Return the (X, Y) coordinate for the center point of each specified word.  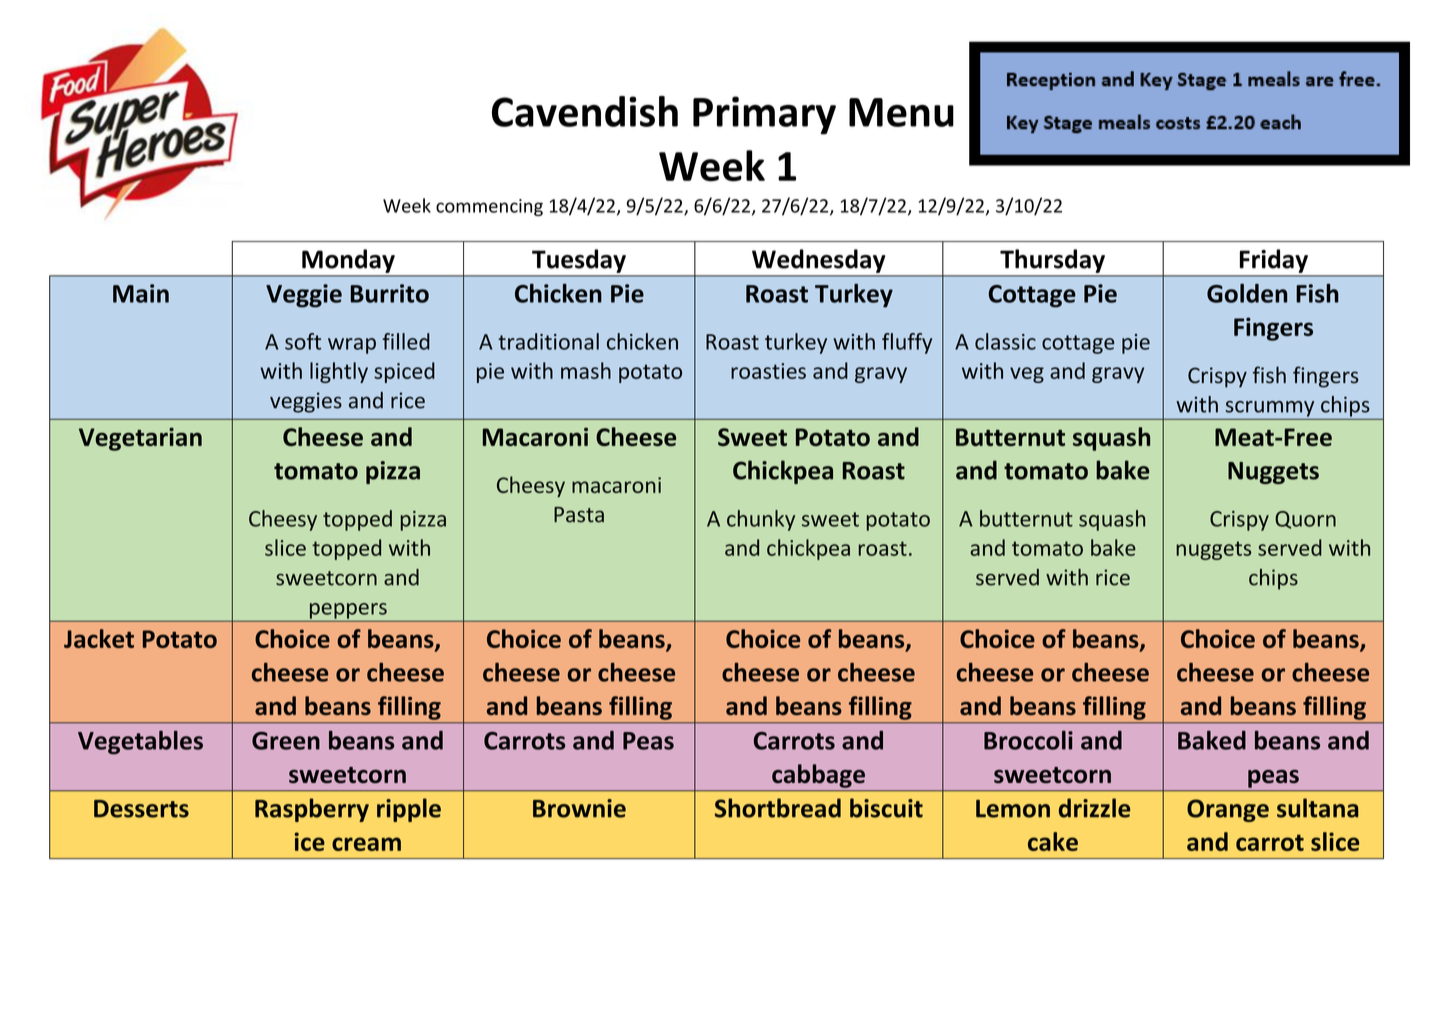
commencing (489, 207)
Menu (901, 112)
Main (141, 293)
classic (1005, 341)
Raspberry (312, 810)
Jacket (99, 638)
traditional (548, 341)
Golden (1247, 293)
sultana (1317, 808)
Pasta (579, 515)
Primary (764, 115)
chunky (761, 520)
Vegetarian (140, 439)
